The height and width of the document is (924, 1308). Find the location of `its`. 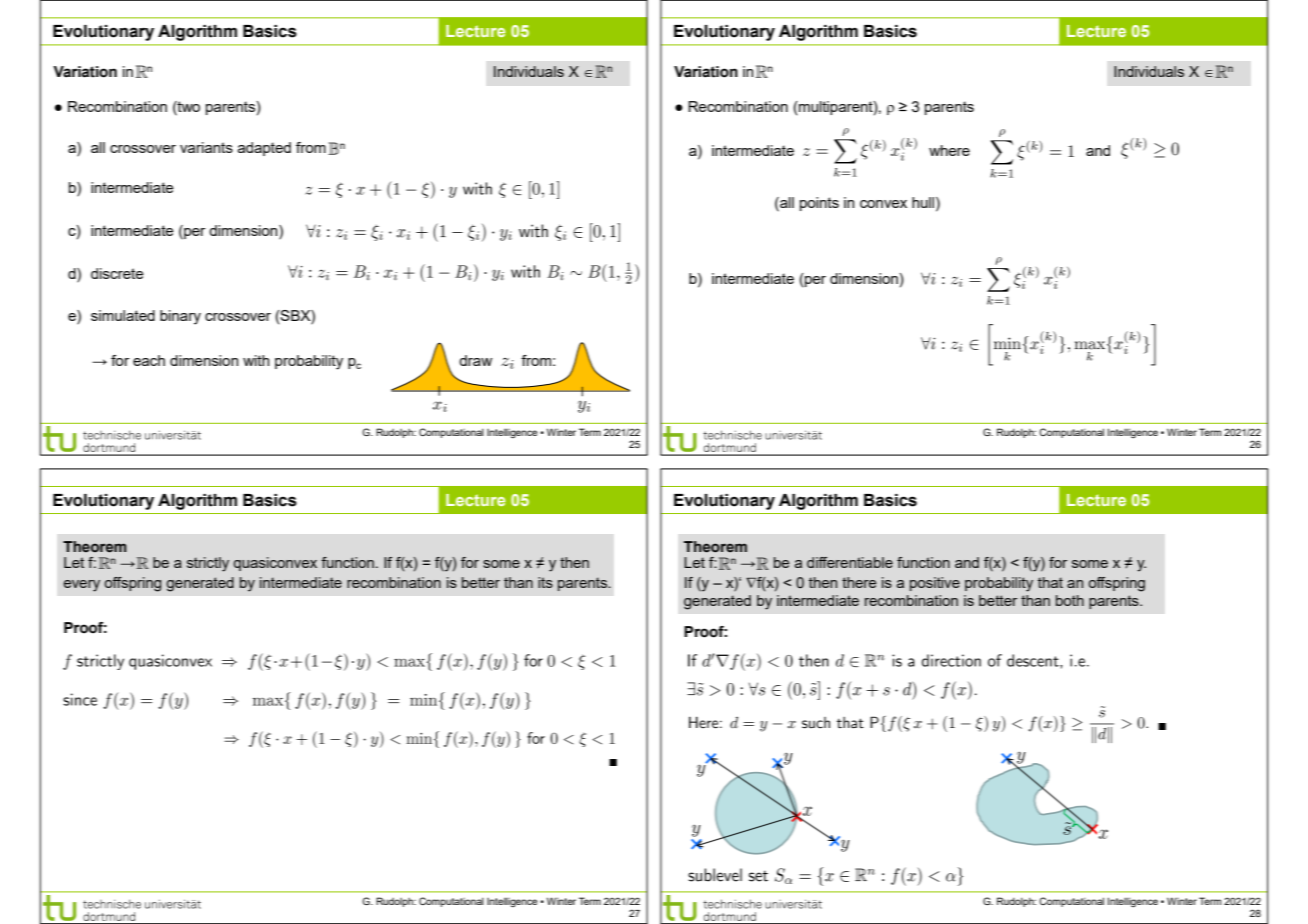

its is located at coordinates (545, 582).
